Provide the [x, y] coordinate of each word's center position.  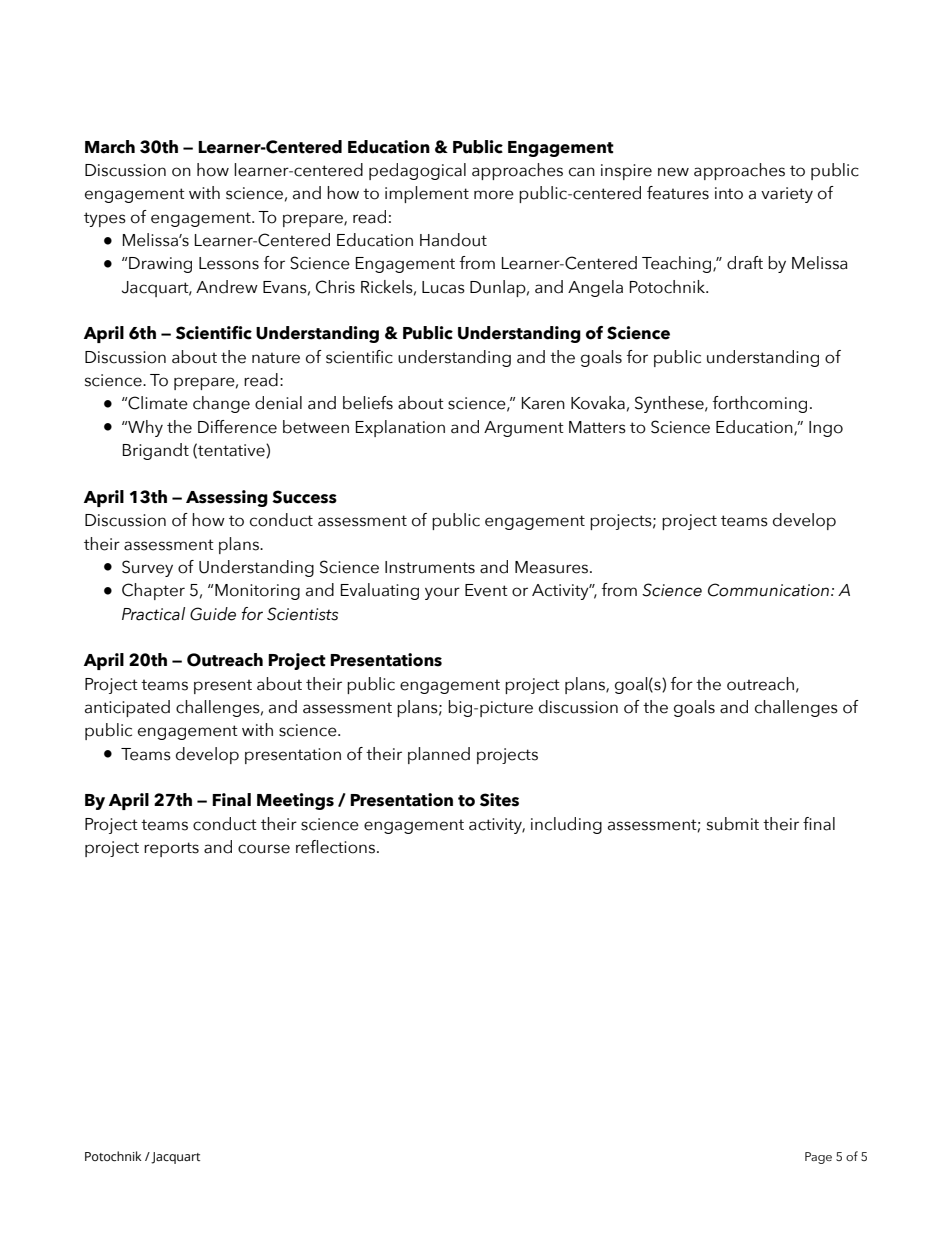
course [264, 849]
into [729, 193]
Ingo [826, 429]
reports [171, 849]
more [494, 195]
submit [733, 824]
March [110, 147]
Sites [499, 800]
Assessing [227, 498]
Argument [524, 429]
